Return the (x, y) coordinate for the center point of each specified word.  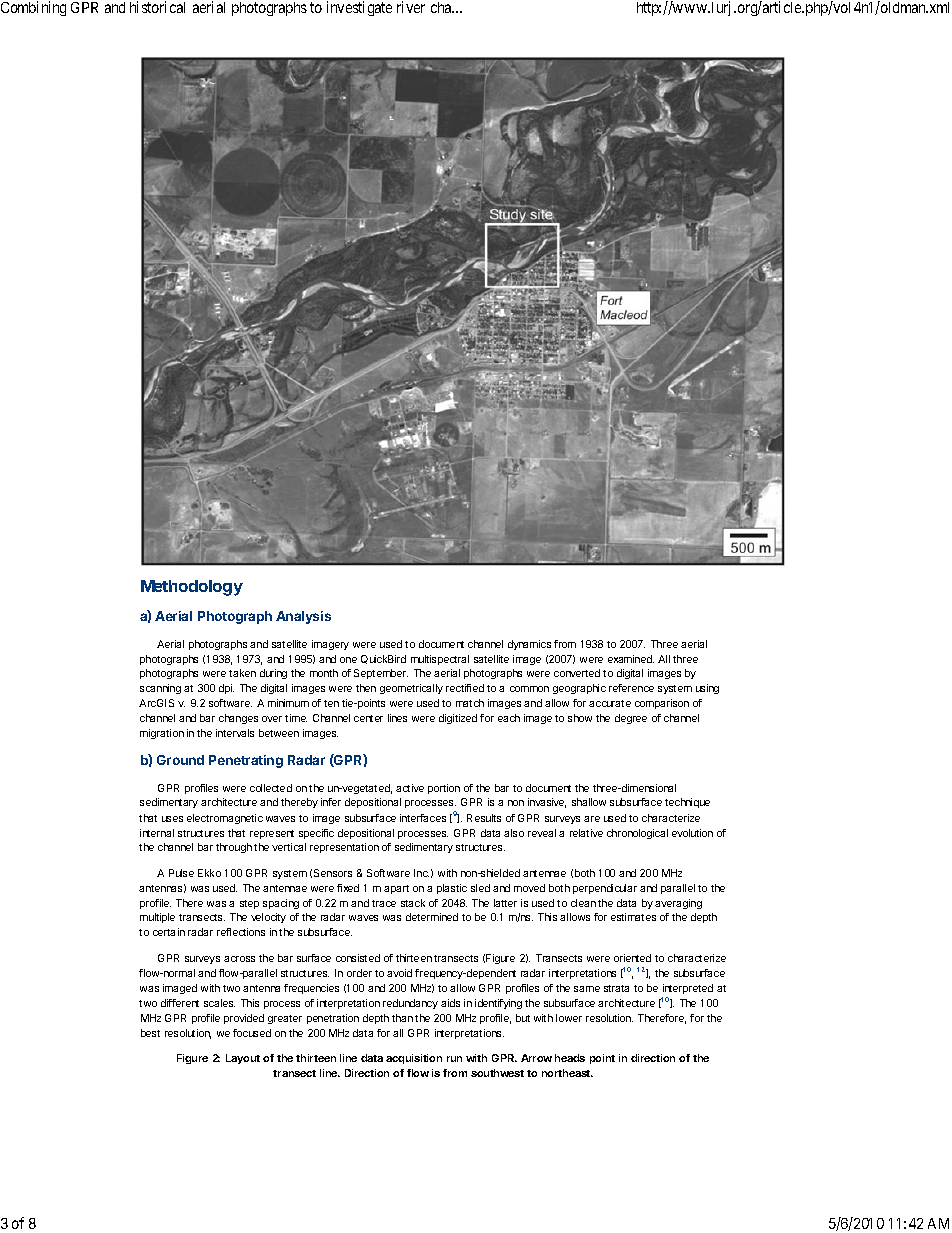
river (411, 7)
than (402, 1018)
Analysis (303, 617)
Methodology (192, 588)
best (150, 1033)
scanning (160, 689)
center (368, 718)
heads (570, 1058)
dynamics (529, 645)
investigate (359, 8)
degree (631, 719)
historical (157, 7)
